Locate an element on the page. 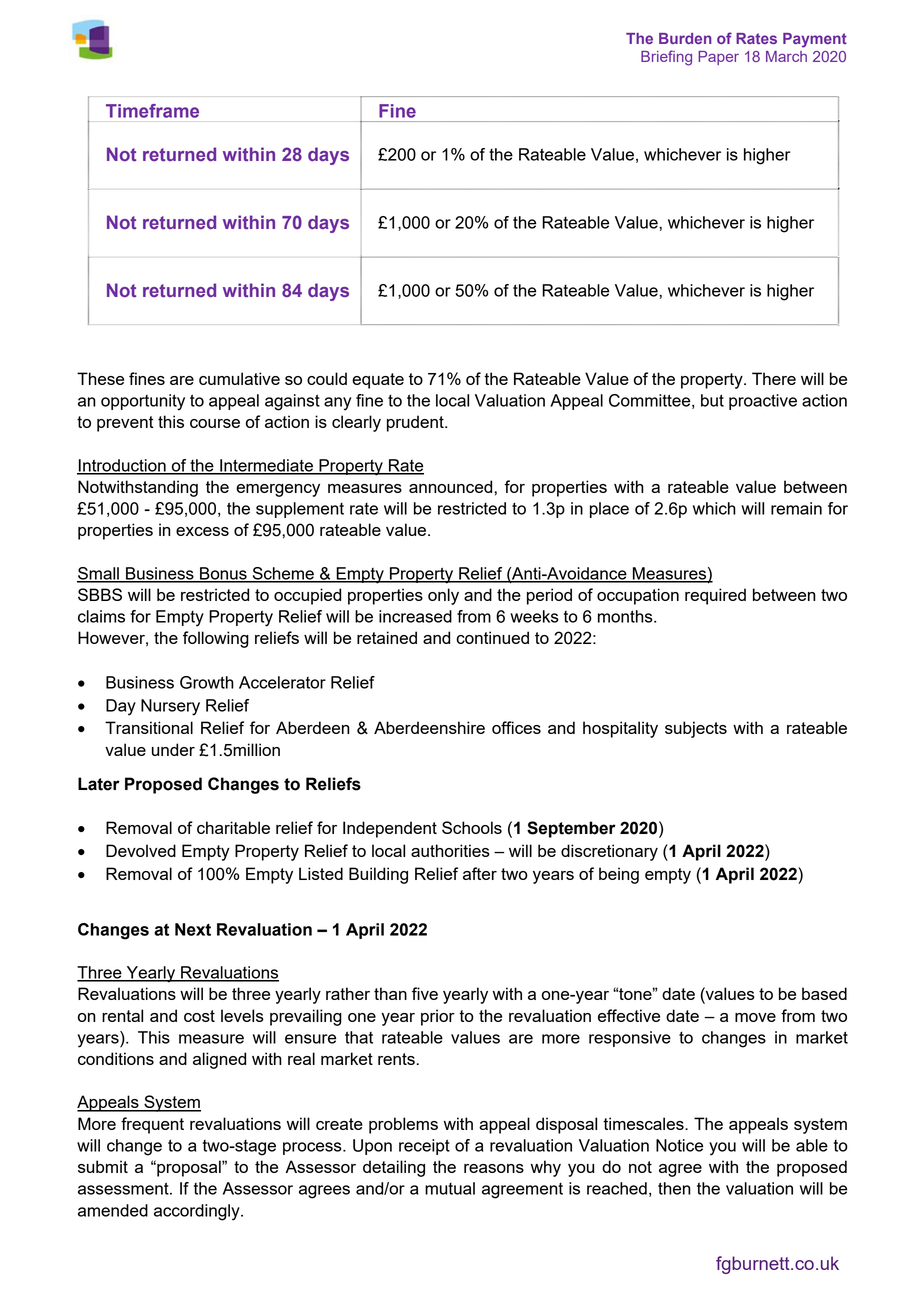 The width and height of the document is (924, 1308). Timeframe is located at coordinates (152, 111).
